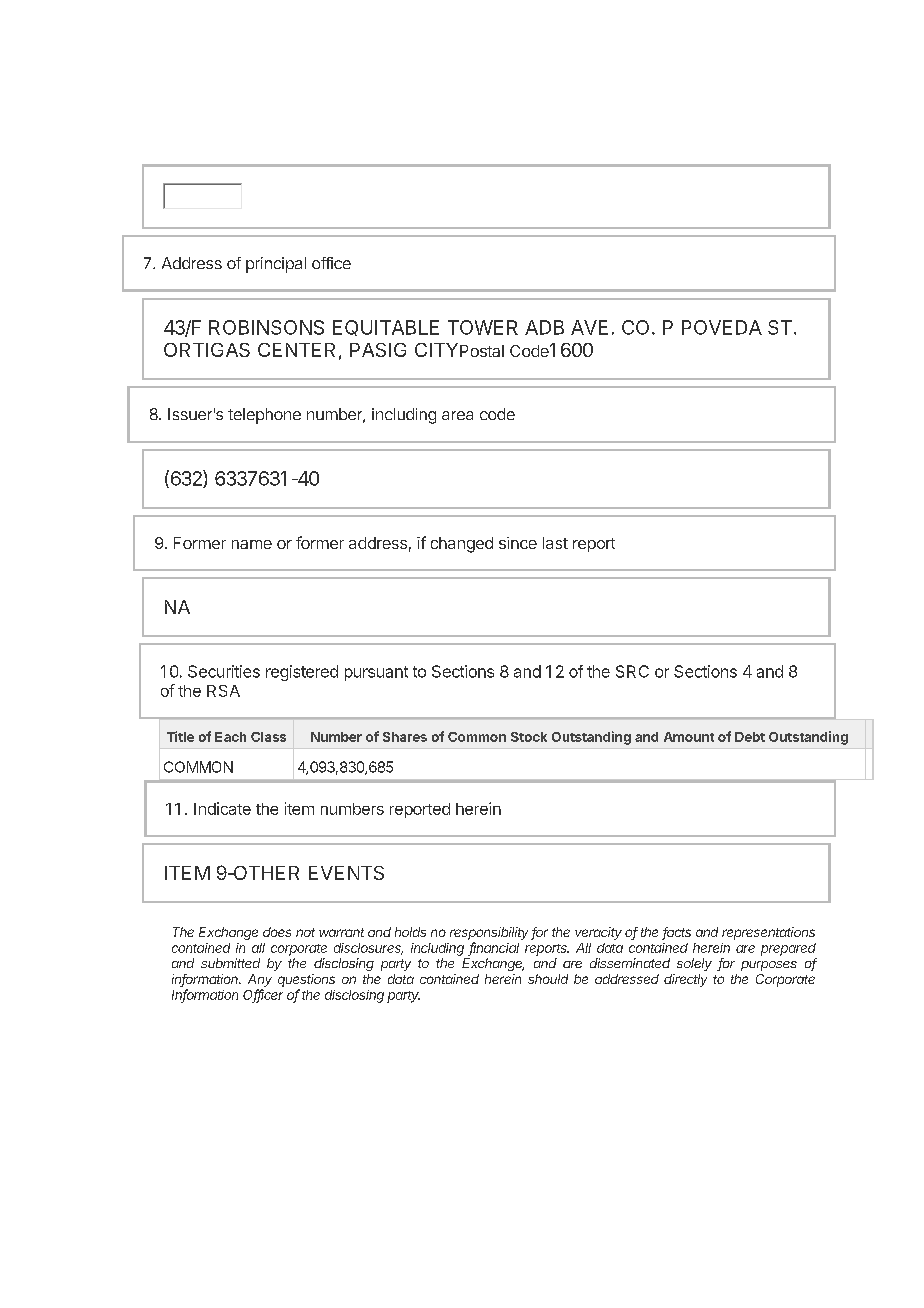 The width and height of the image is (924, 1308). What do you see at coordinates (230, 963) in the image?
I see `submitted` at bounding box center [230, 963].
